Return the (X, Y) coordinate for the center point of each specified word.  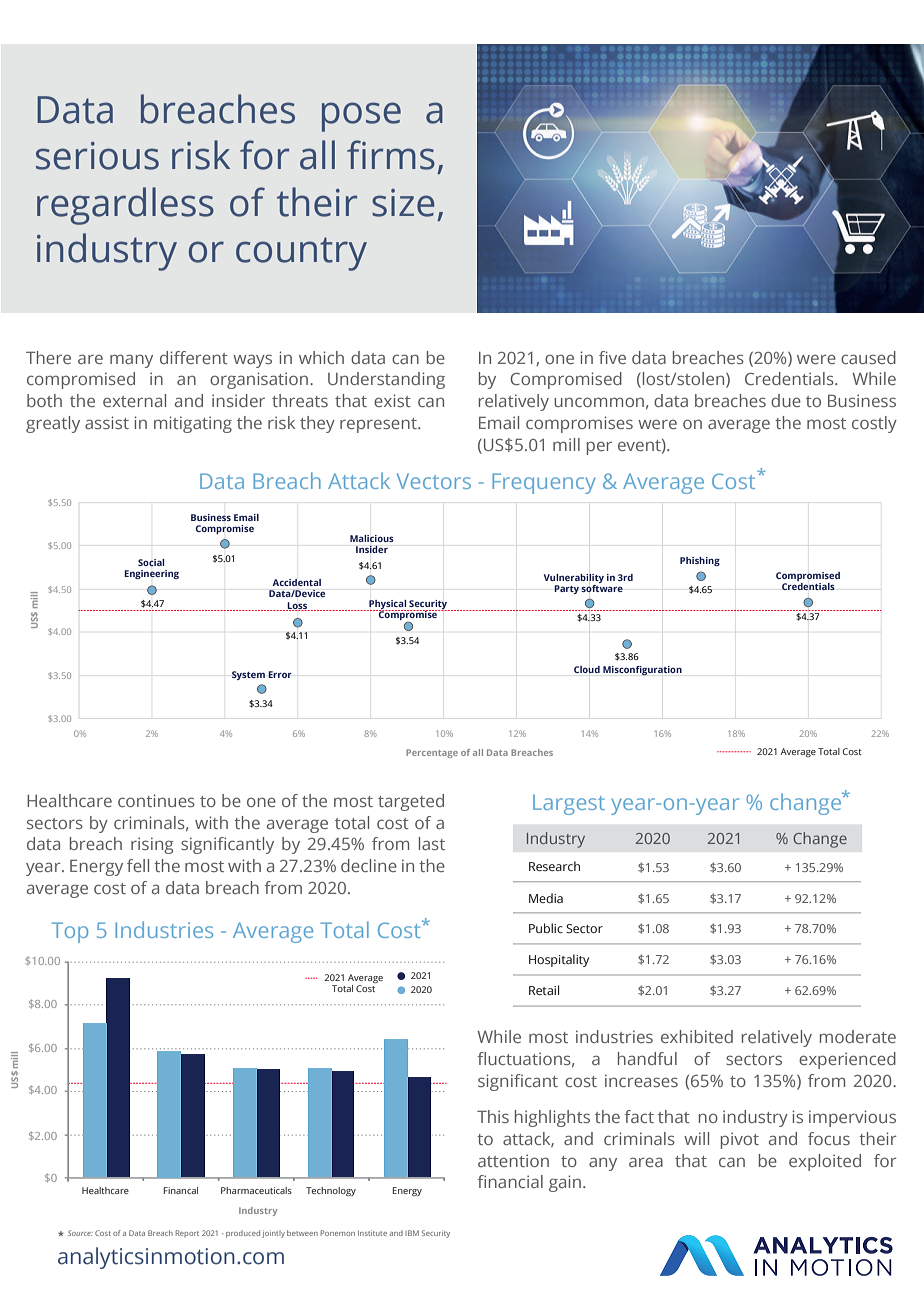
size (403, 203)
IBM (412, 1233)
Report (187, 1233)
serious (97, 156)
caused (868, 357)
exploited (825, 1162)
